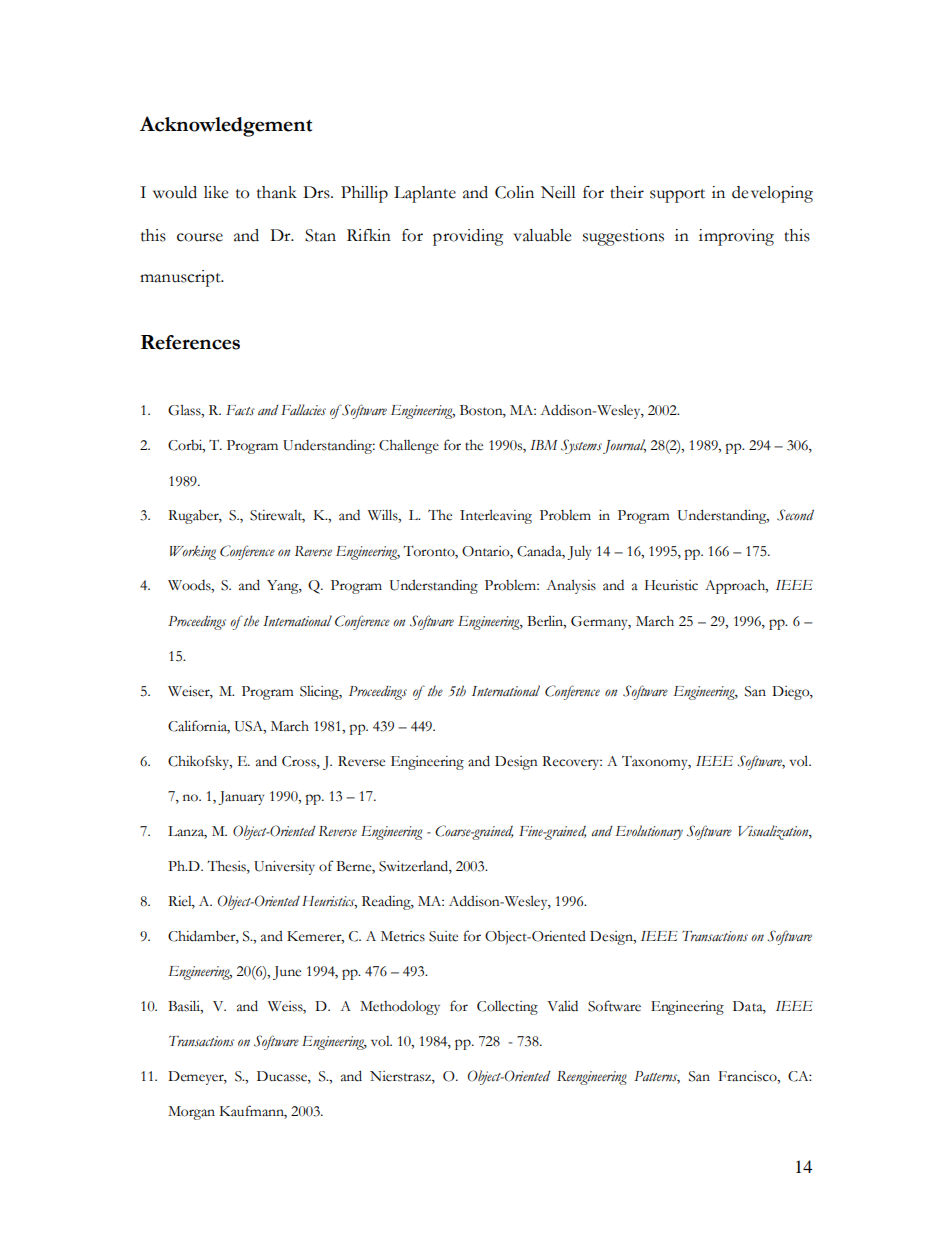 This screenshot has width=952, height=1233. What do you see at coordinates (543, 445) in the screenshot?
I see `IBM` at bounding box center [543, 445].
